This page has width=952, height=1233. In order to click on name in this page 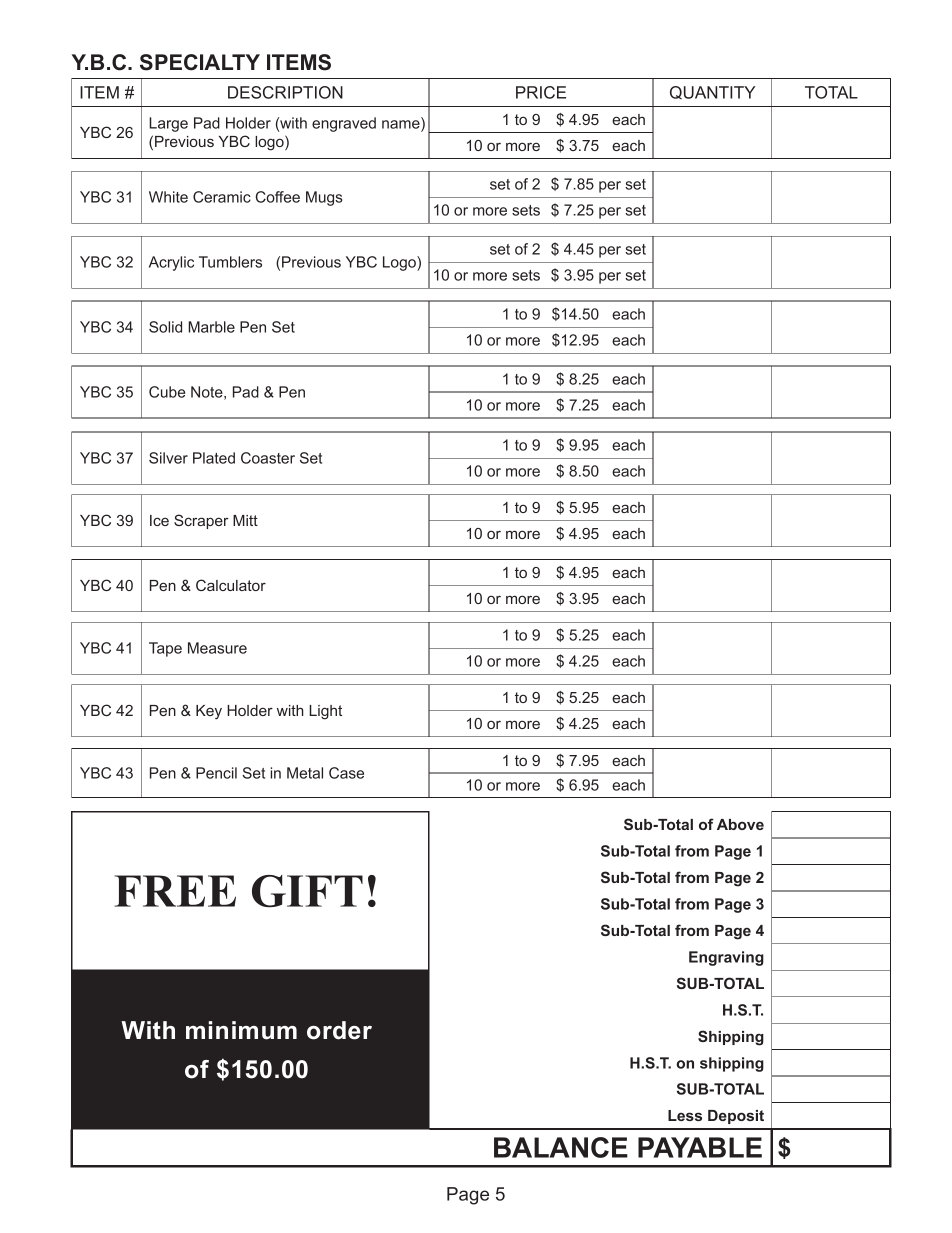, I will do `click(402, 125)`.
